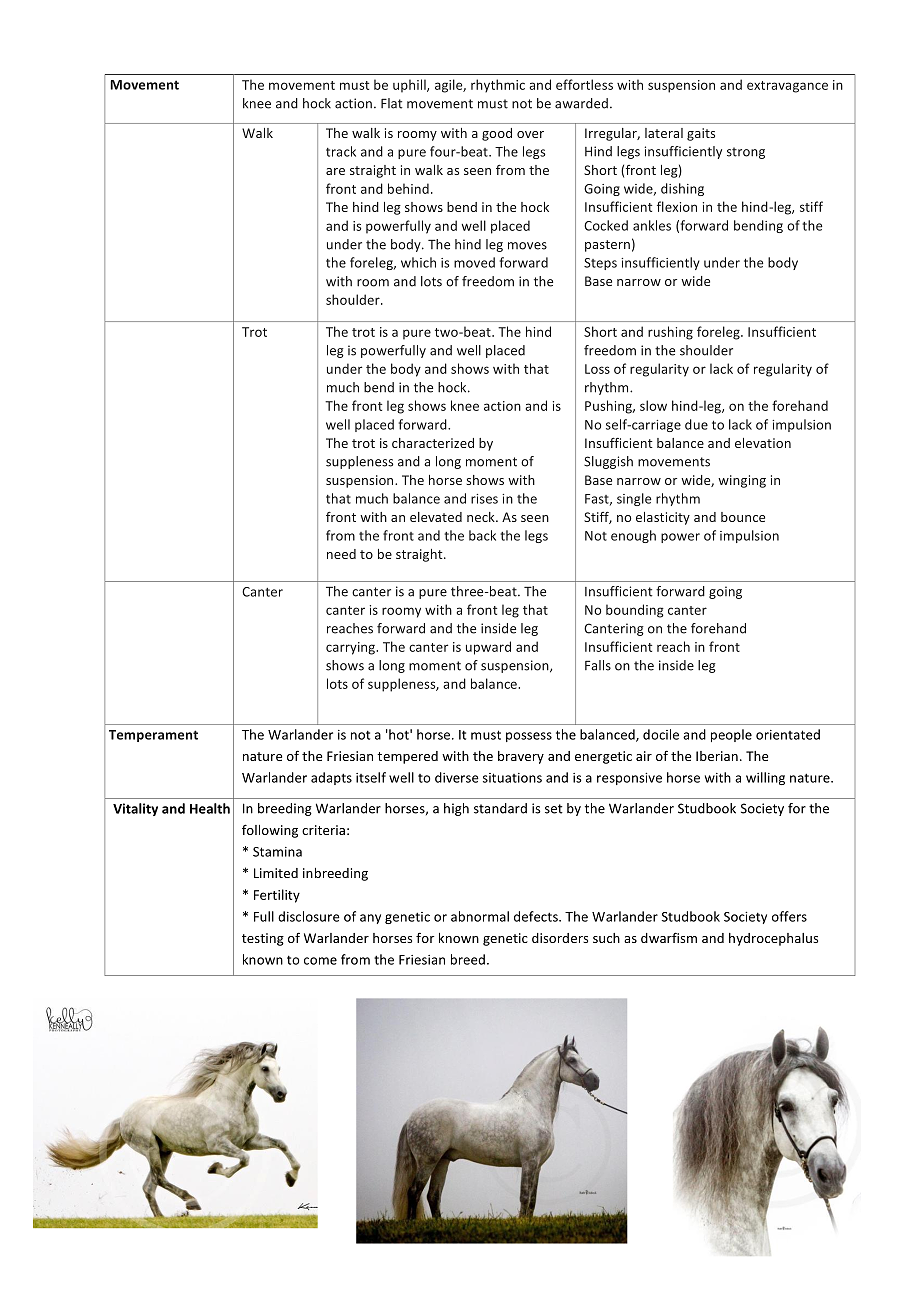 Image resolution: width=904 pixels, height=1316 pixels. Describe the element at coordinates (497, 134) in the document. I see `good` at that location.
